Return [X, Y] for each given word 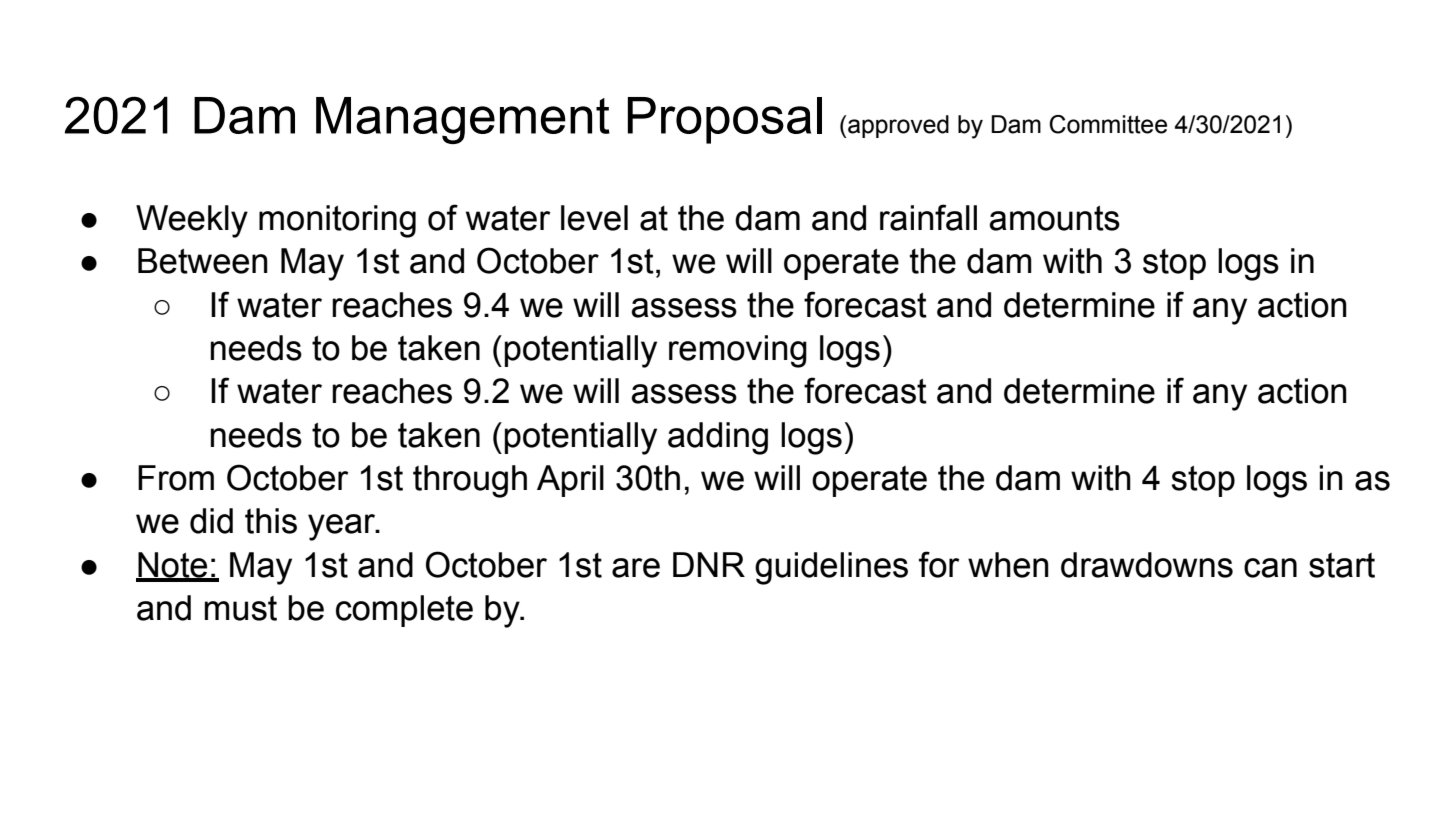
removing [738, 351]
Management [463, 120]
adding [718, 438]
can [1270, 568]
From [176, 478]
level [594, 218]
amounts [1054, 218]
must [240, 608]
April [570, 481]
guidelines [831, 568]
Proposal [725, 120]
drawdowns [1147, 565]
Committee [1108, 124]
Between [203, 261]
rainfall [928, 217]
